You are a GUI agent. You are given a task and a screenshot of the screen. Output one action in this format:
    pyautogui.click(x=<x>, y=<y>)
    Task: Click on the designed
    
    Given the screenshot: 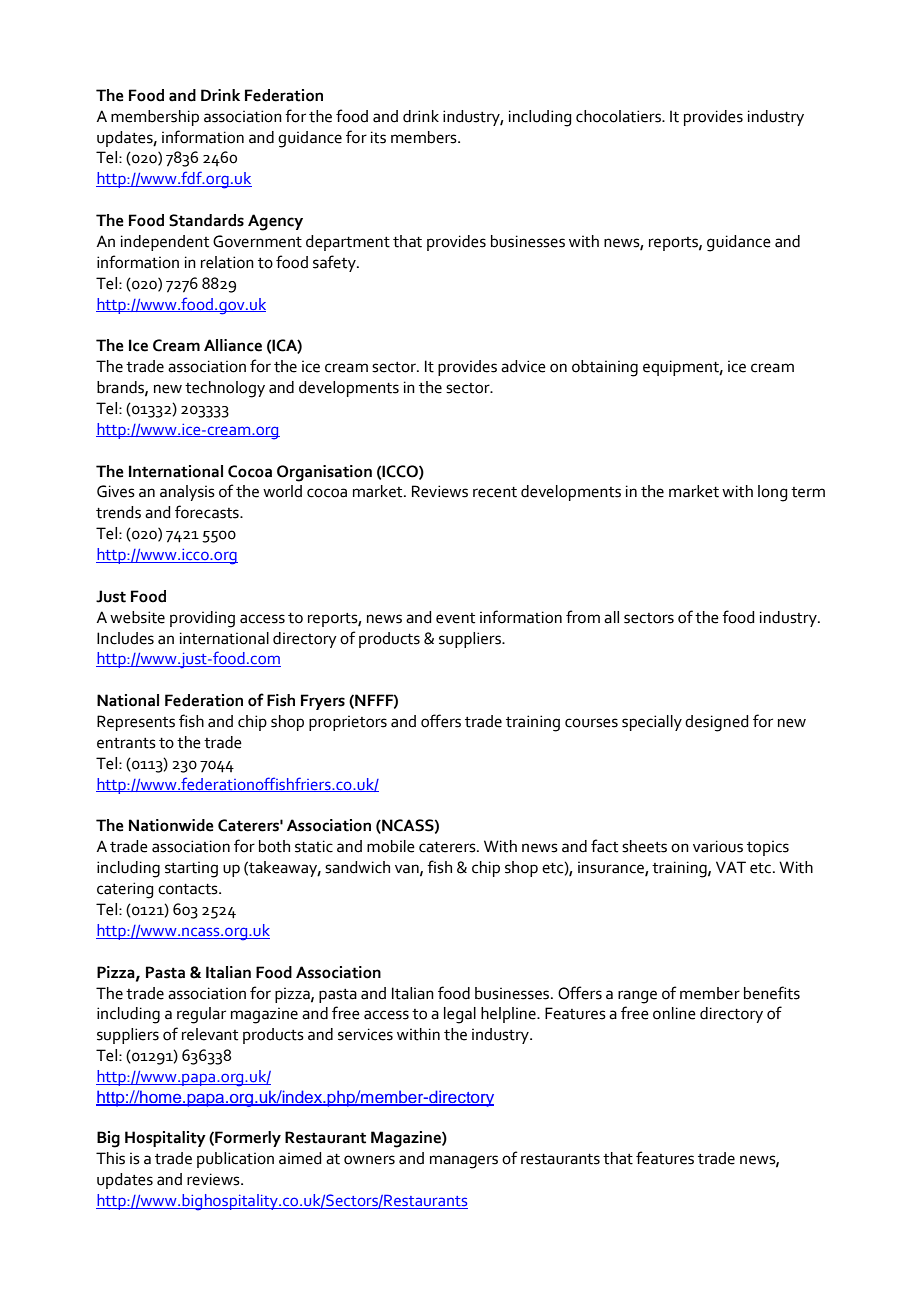 What is the action you would take?
    pyautogui.click(x=717, y=723)
